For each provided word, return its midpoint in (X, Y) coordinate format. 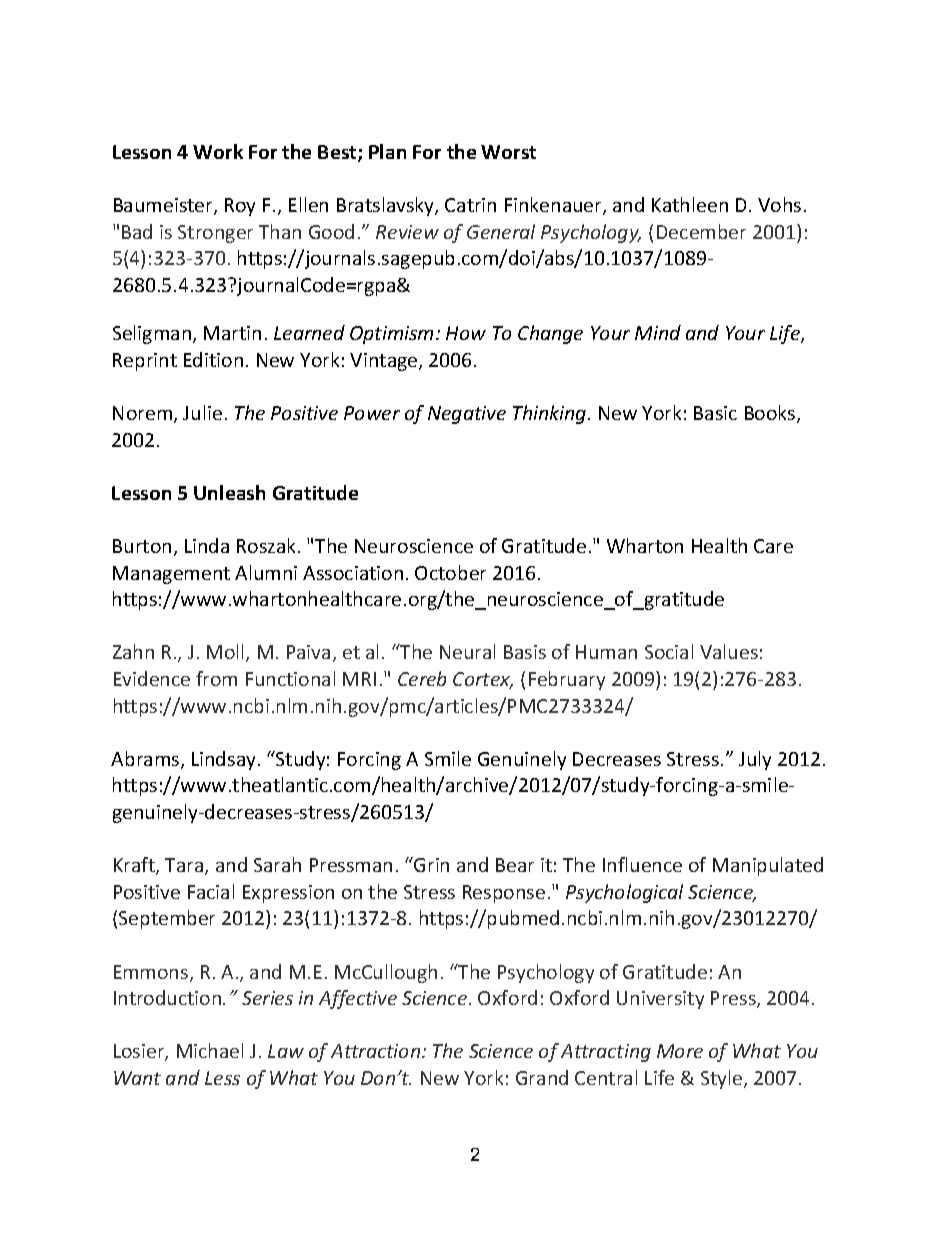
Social (669, 651)
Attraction (377, 1051)
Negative (467, 415)
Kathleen (690, 204)
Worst (508, 152)
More (680, 1051)
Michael (210, 1050)
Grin (430, 864)
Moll (227, 653)
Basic (715, 413)
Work (218, 151)
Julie (202, 412)
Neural (467, 651)
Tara (185, 866)
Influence (642, 864)
